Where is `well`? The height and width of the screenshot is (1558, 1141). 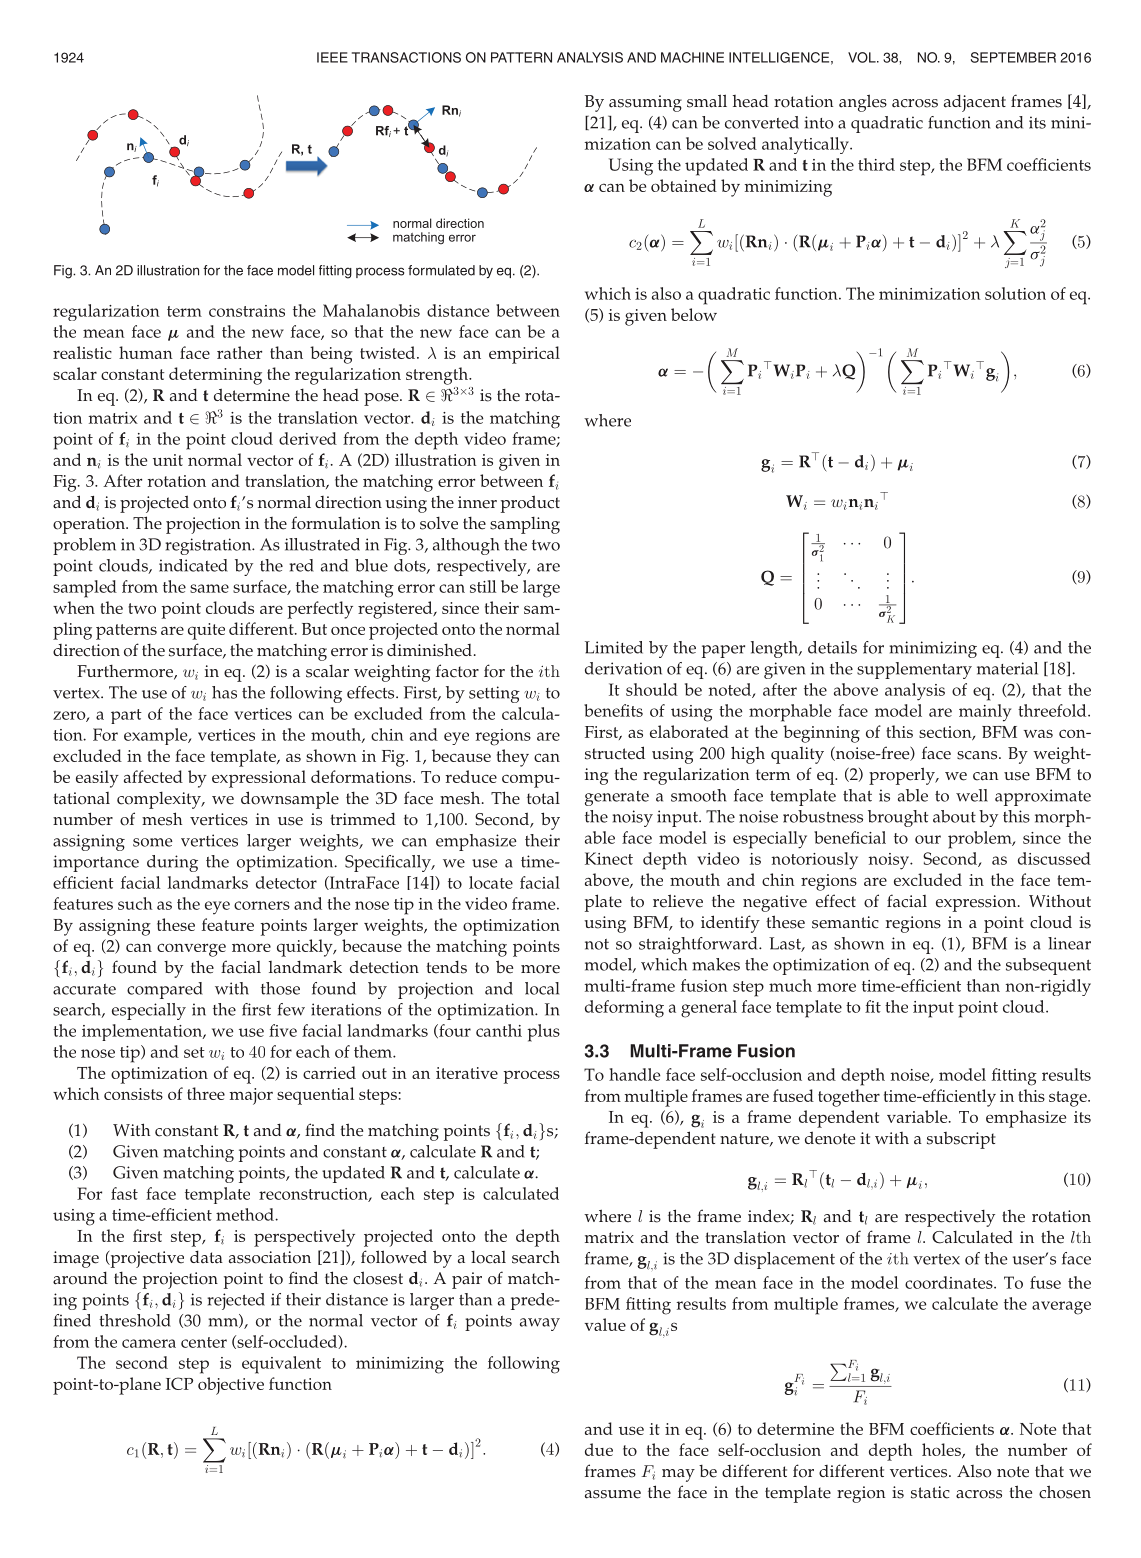 well is located at coordinates (972, 795).
